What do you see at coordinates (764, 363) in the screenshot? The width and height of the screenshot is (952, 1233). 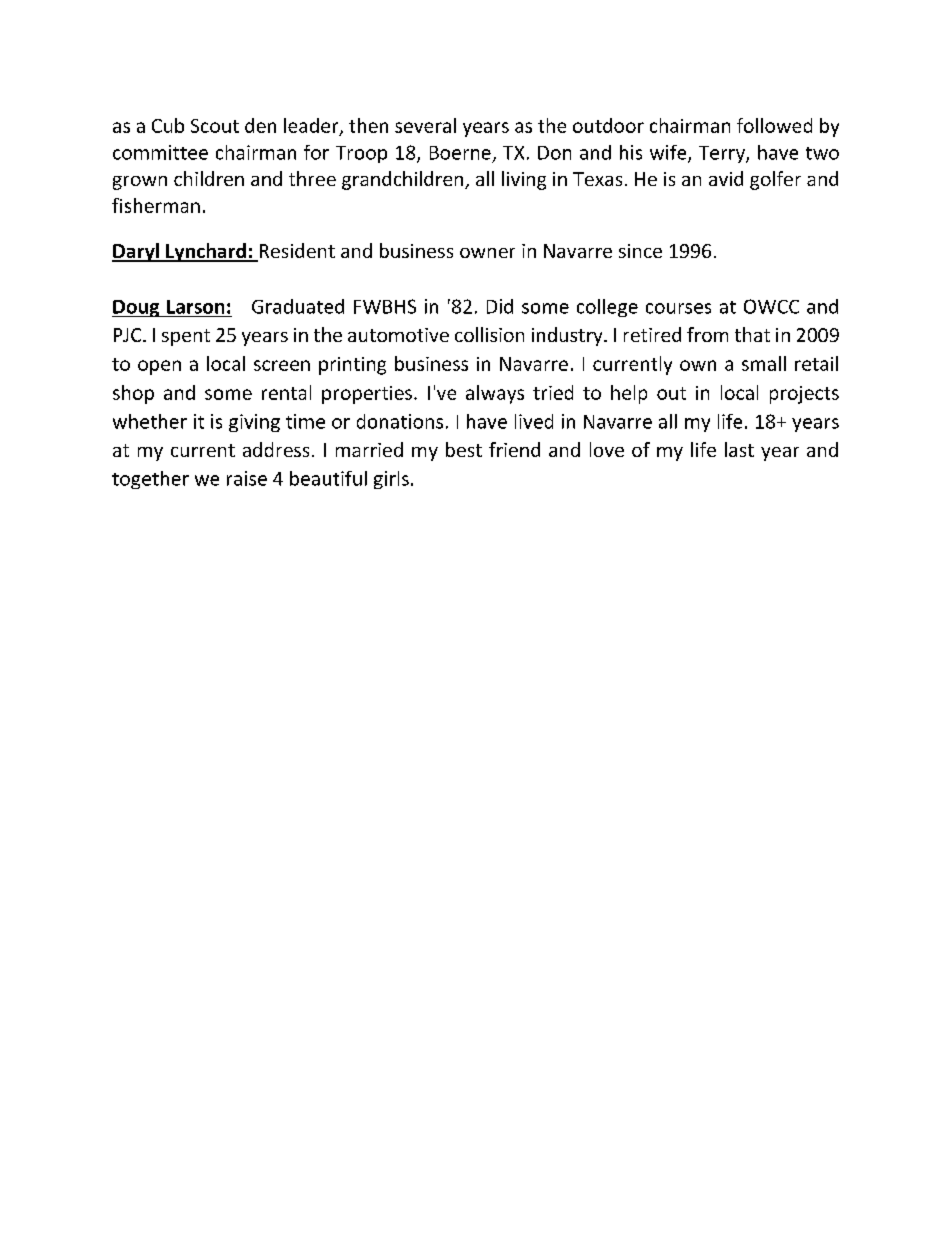 I see `small` at bounding box center [764, 363].
